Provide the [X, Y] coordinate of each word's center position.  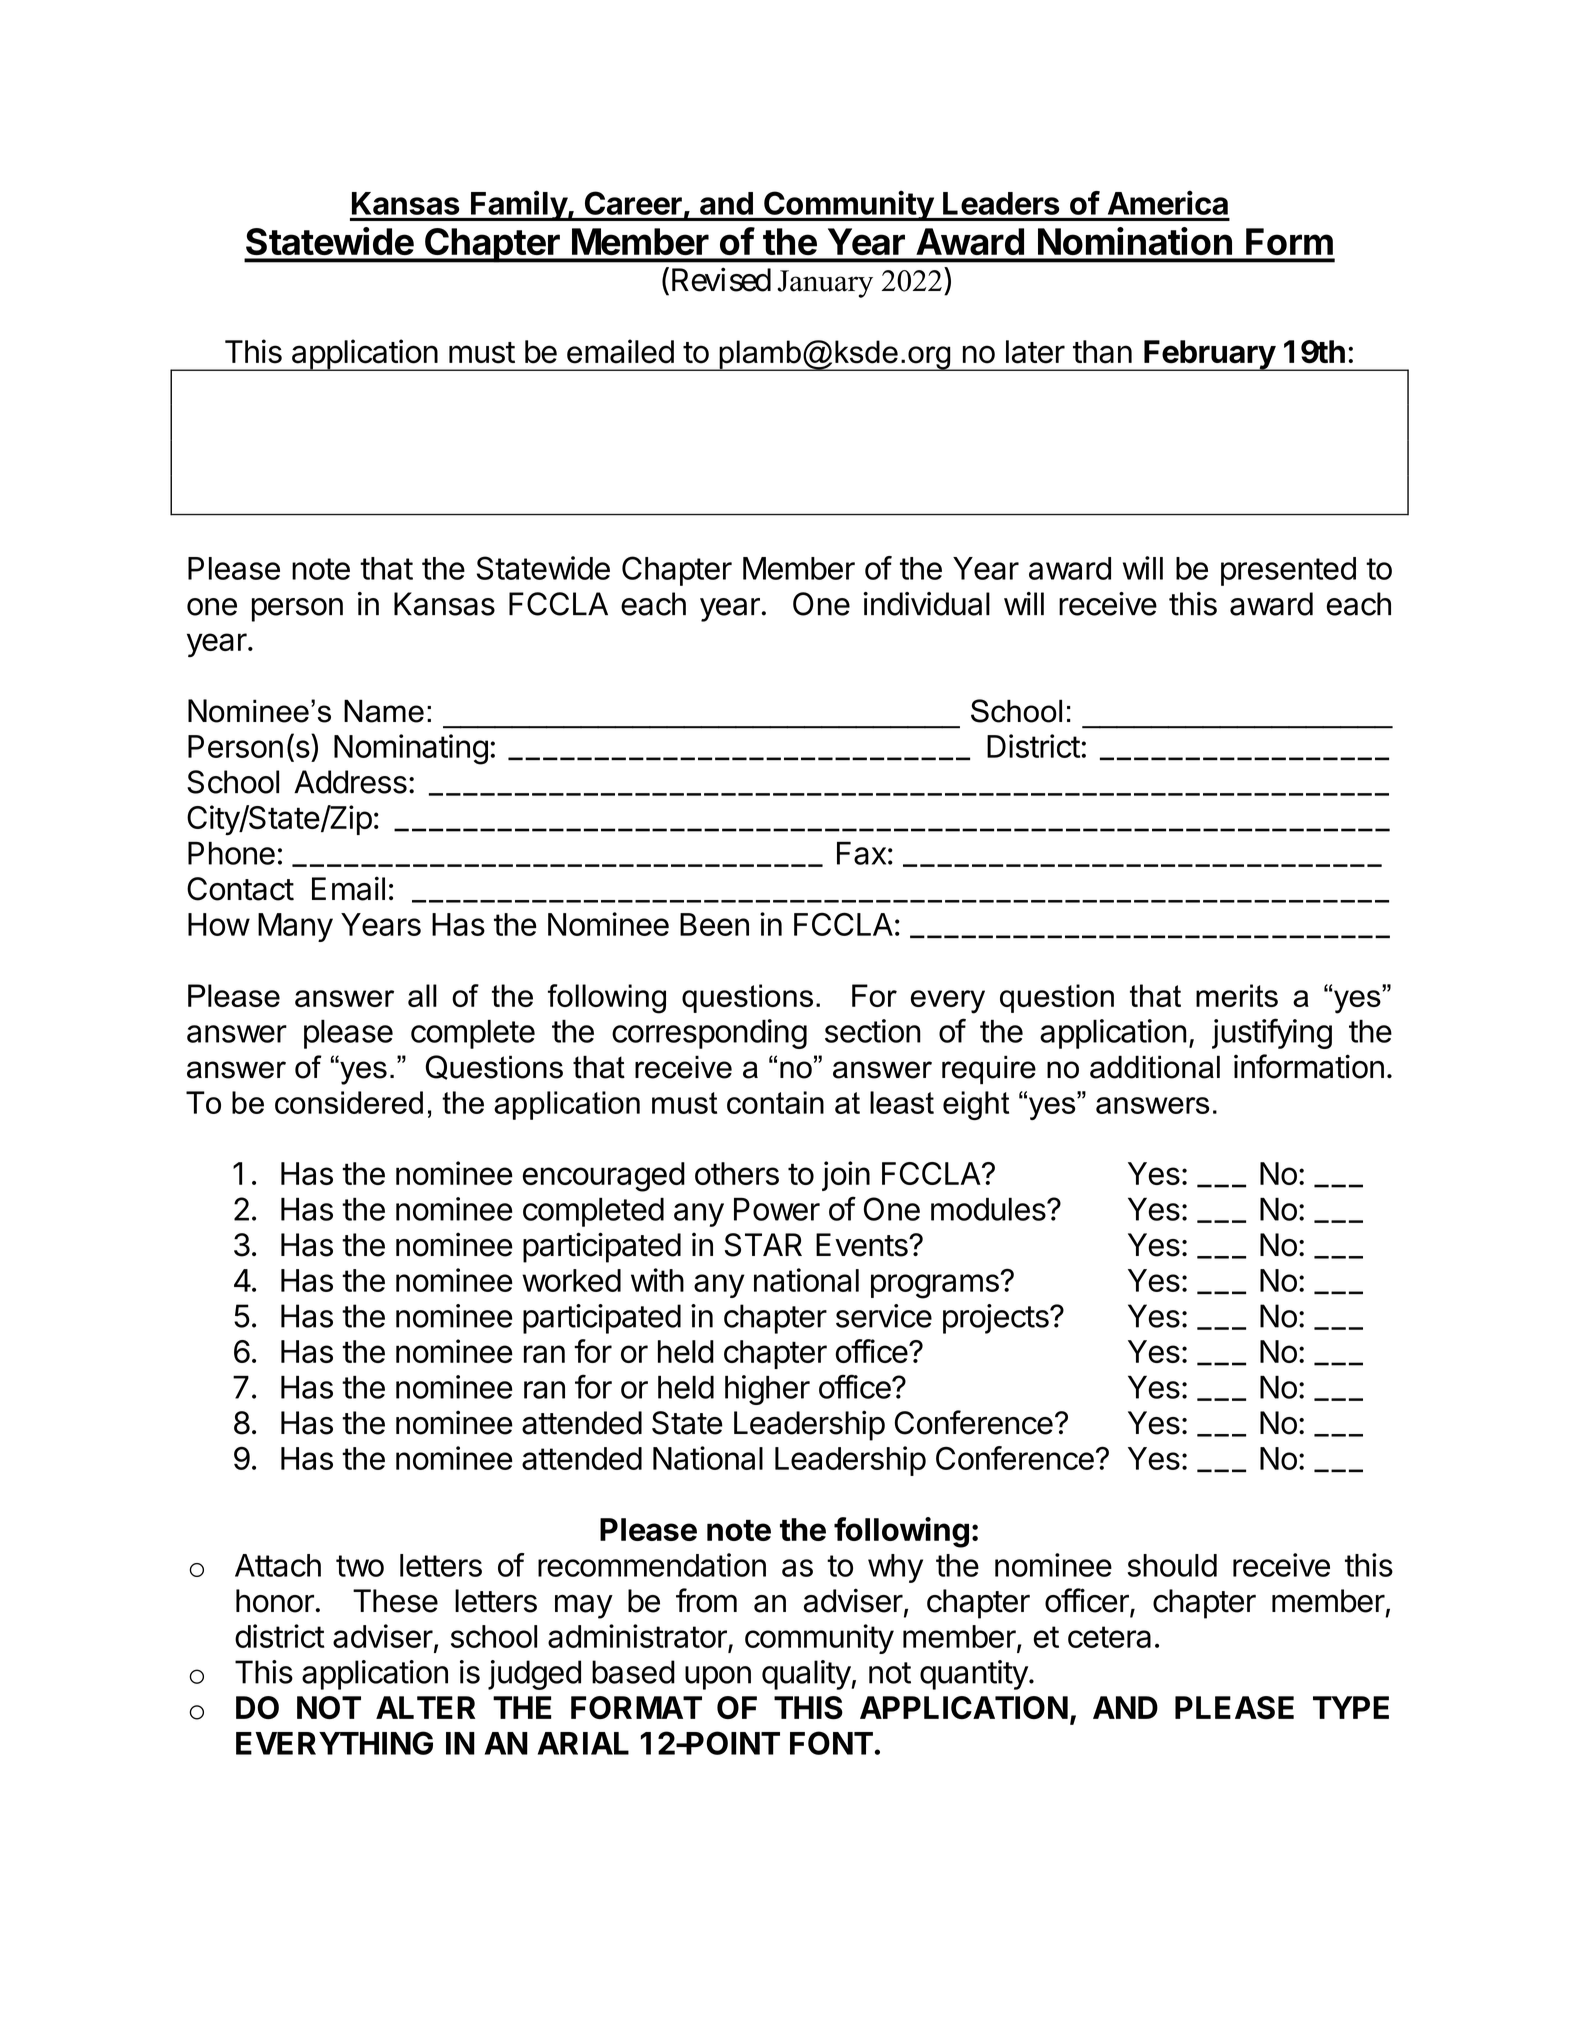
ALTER [425, 1707]
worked [571, 1280]
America [1168, 202]
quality [806, 1675]
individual [926, 604]
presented [1288, 571]
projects [997, 1319]
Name [384, 711]
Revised [719, 280]
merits [1237, 995]
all [422, 995]
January [825, 284]
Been [714, 924]
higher [767, 1390]
